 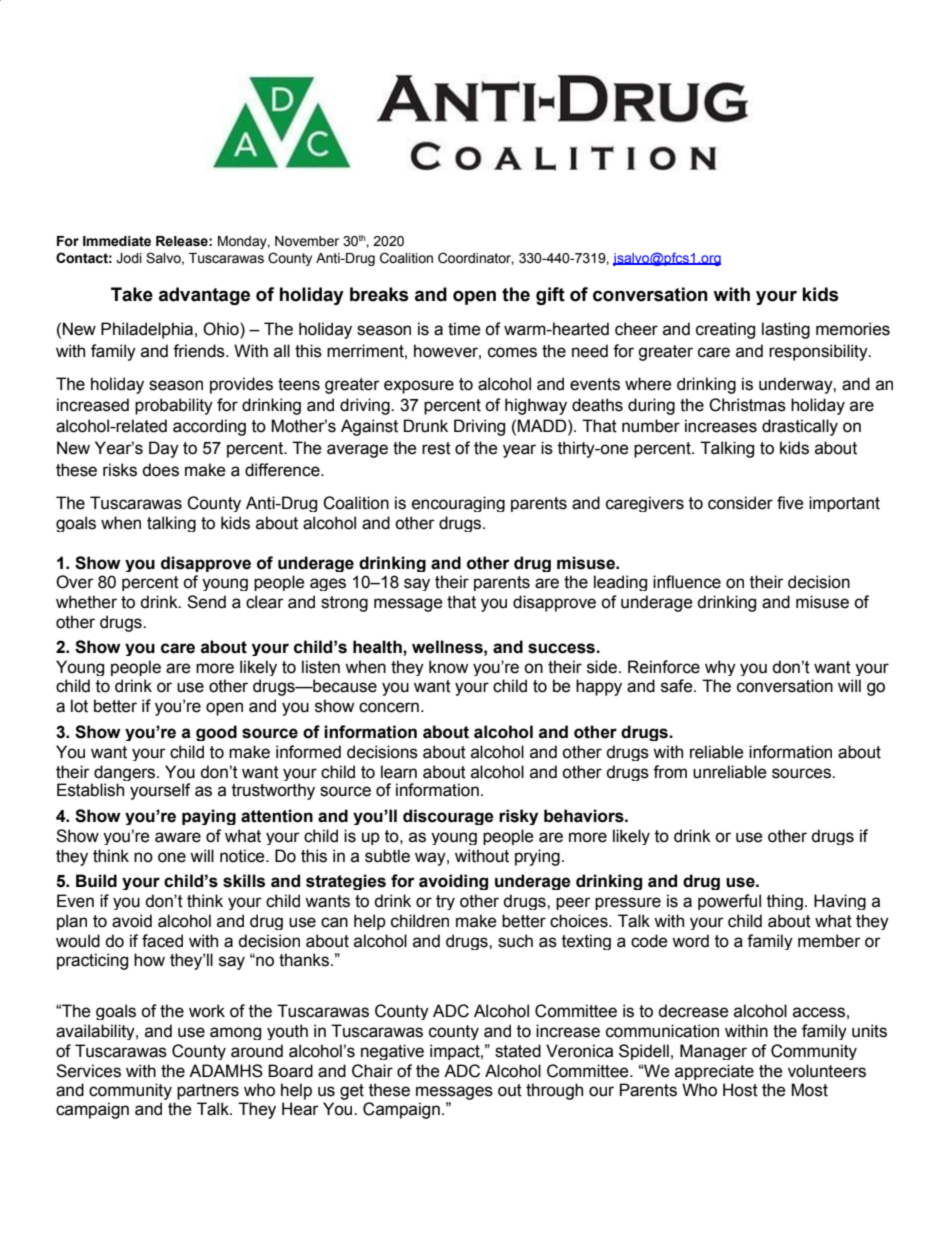 I want to click on does, so click(x=160, y=470).
